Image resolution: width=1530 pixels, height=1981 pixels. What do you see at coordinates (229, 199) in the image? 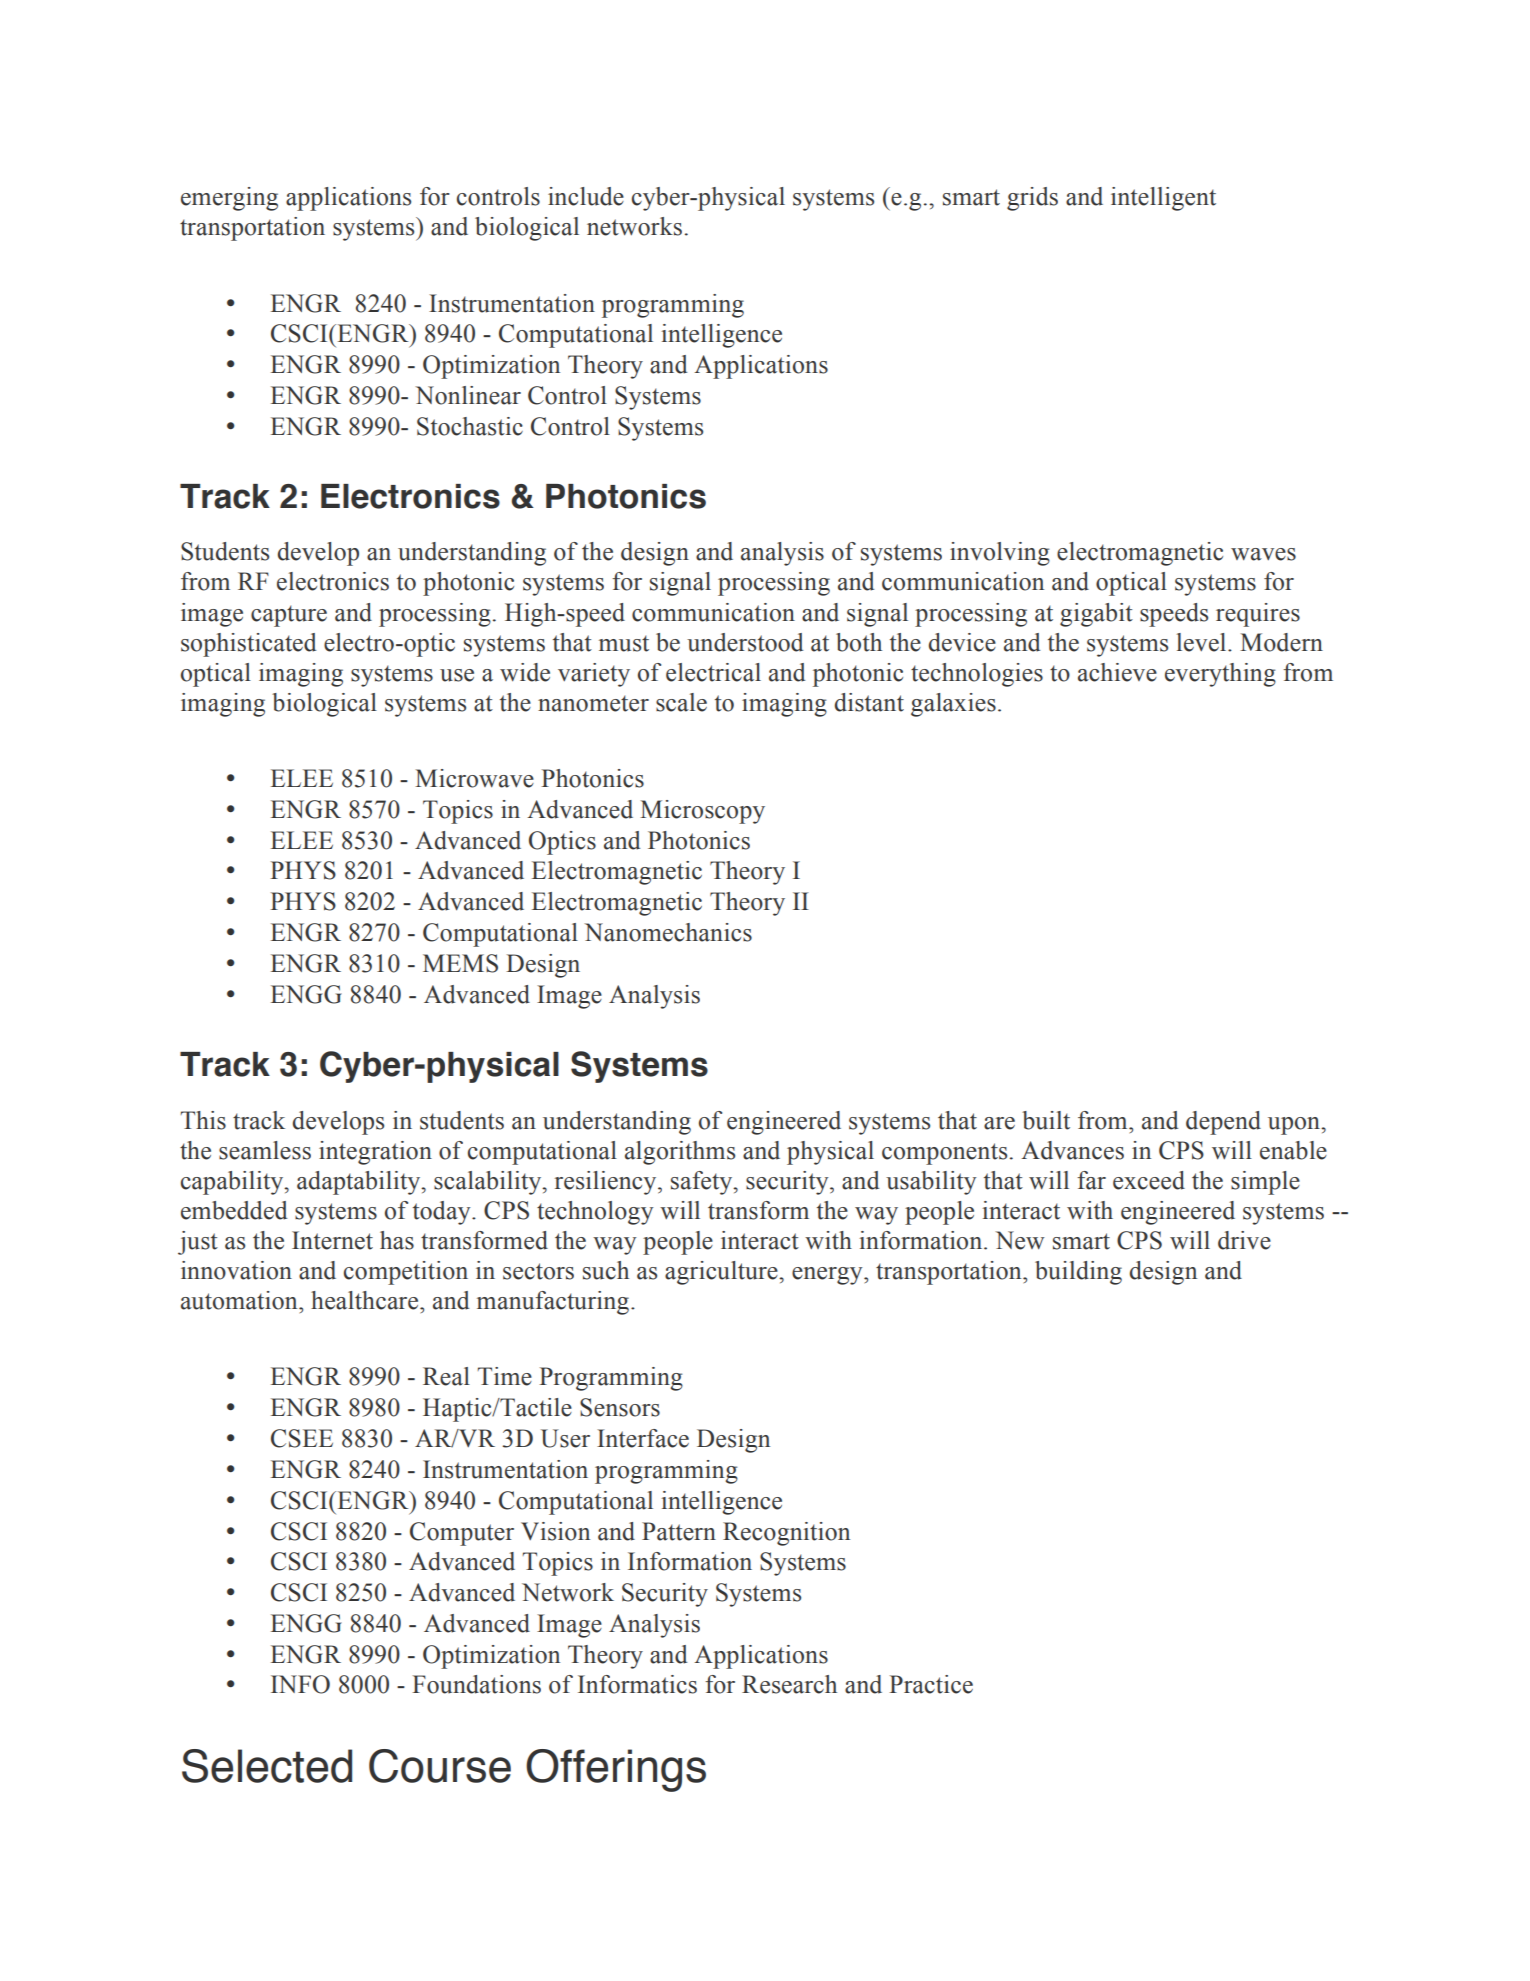
I see `emerging` at bounding box center [229, 199].
